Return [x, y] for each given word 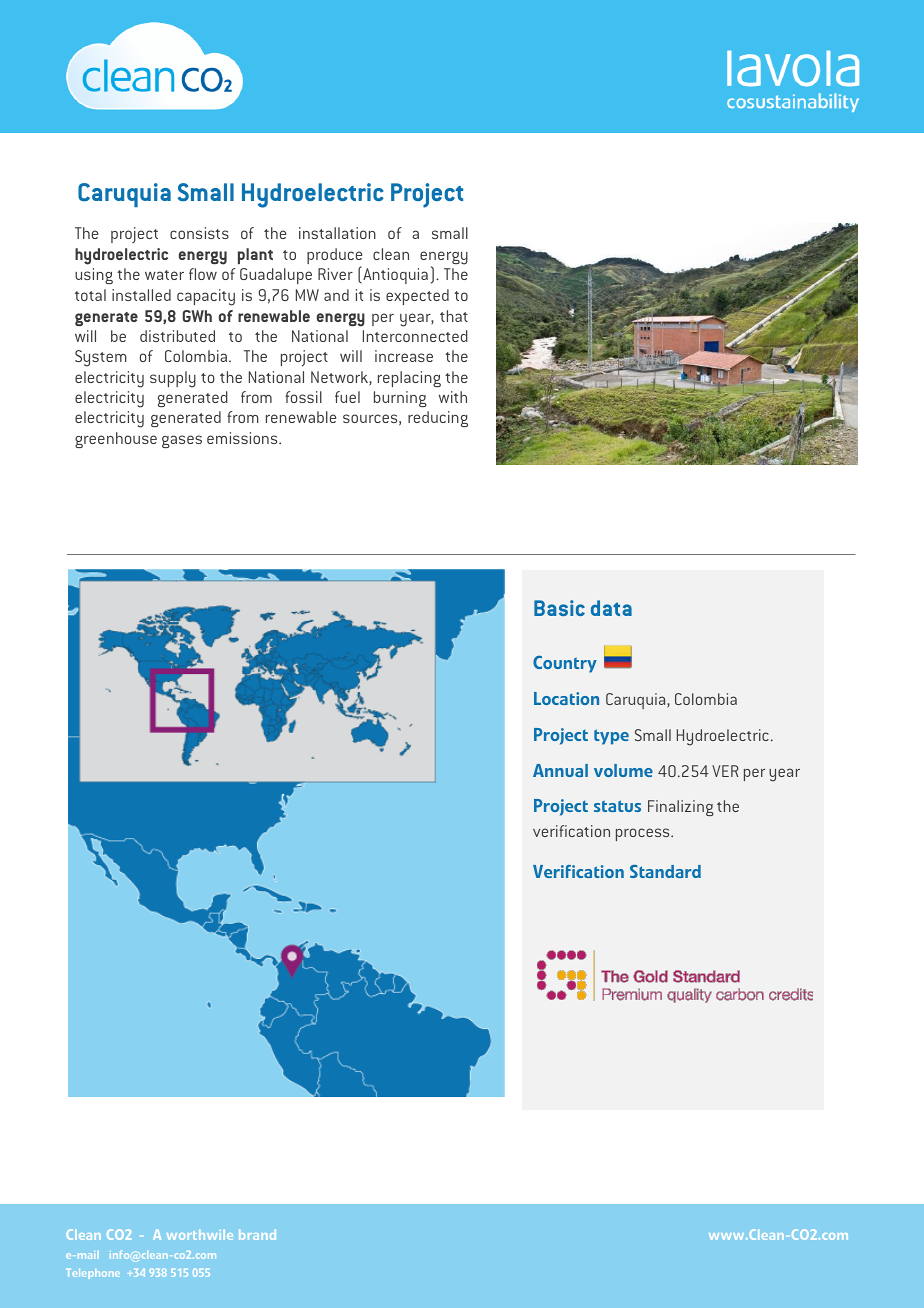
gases [182, 441]
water [164, 275]
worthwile [200, 1234]
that [454, 316]
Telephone [94, 1274]
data [611, 608]
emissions [243, 438]
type [611, 737]
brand [257, 1234]
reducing [438, 419]
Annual [560, 770]
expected [417, 297]
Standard [665, 871]
